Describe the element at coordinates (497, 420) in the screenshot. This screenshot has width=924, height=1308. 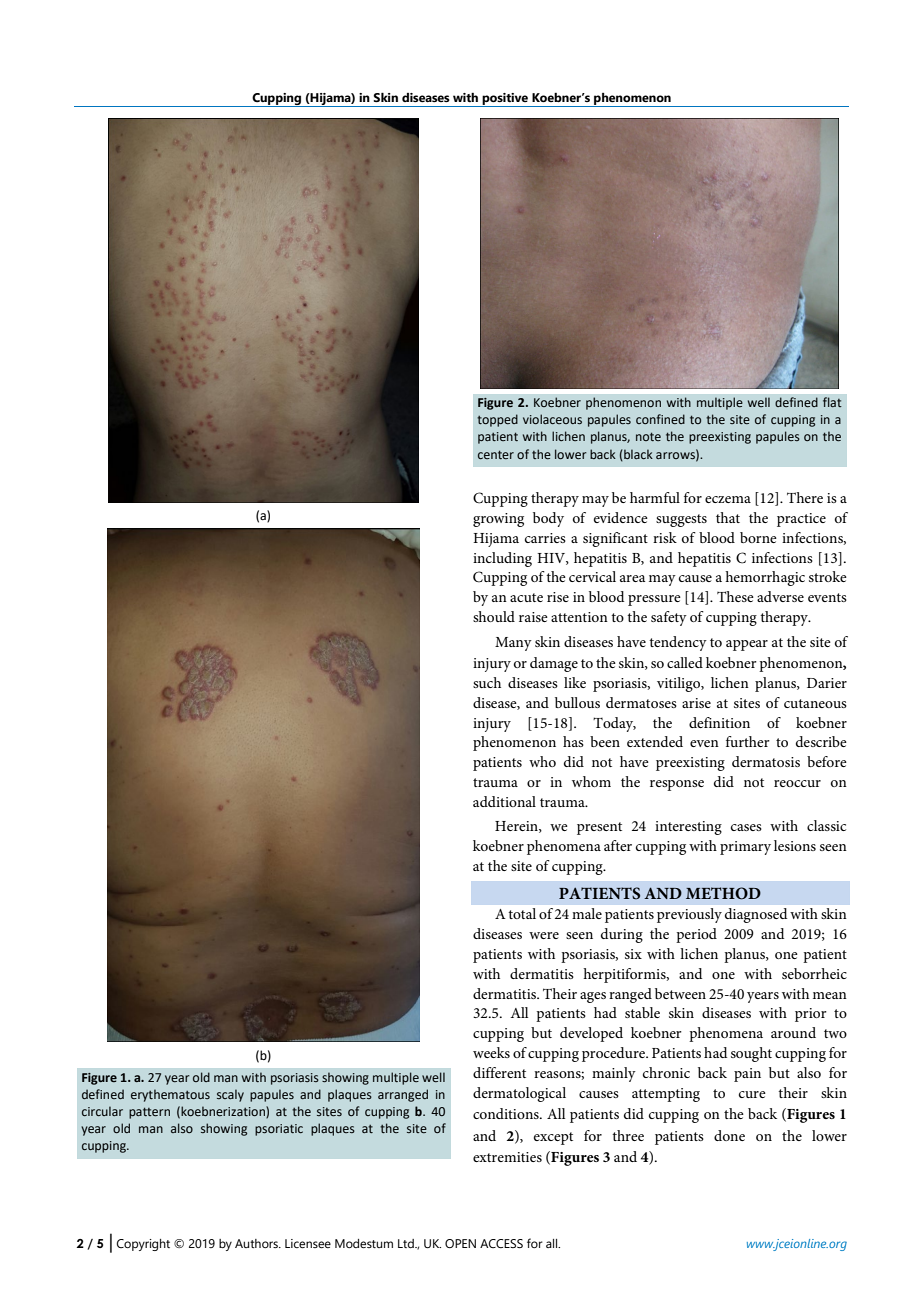
I see `topped` at that location.
